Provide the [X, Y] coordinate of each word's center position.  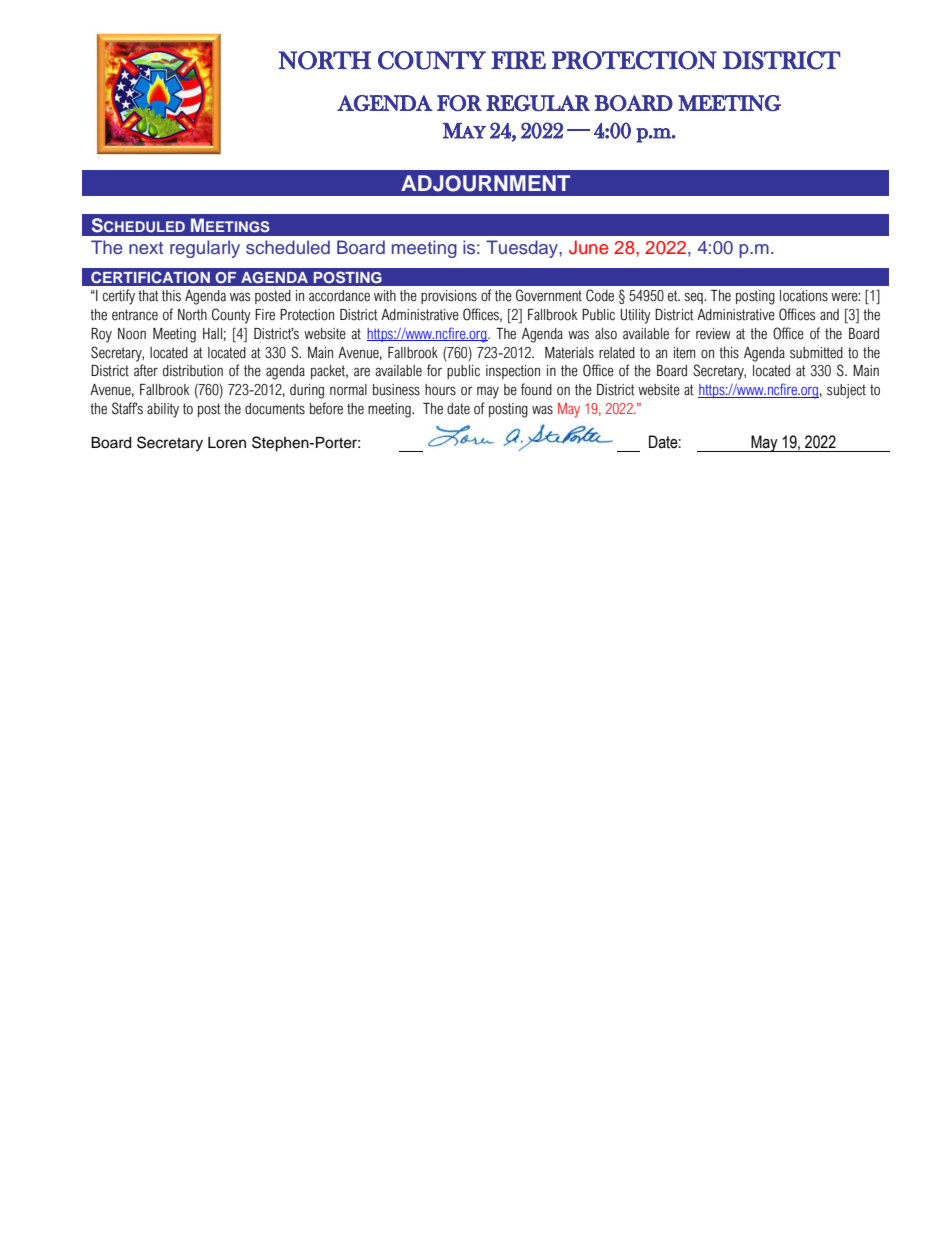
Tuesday [523, 249]
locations [804, 296]
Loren [227, 443]
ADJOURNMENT [485, 183]
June [589, 247]
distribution [193, 371]
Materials [569, 353]
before [326, 408]
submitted [816, 353]
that [148, 296]
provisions [449, 297]
